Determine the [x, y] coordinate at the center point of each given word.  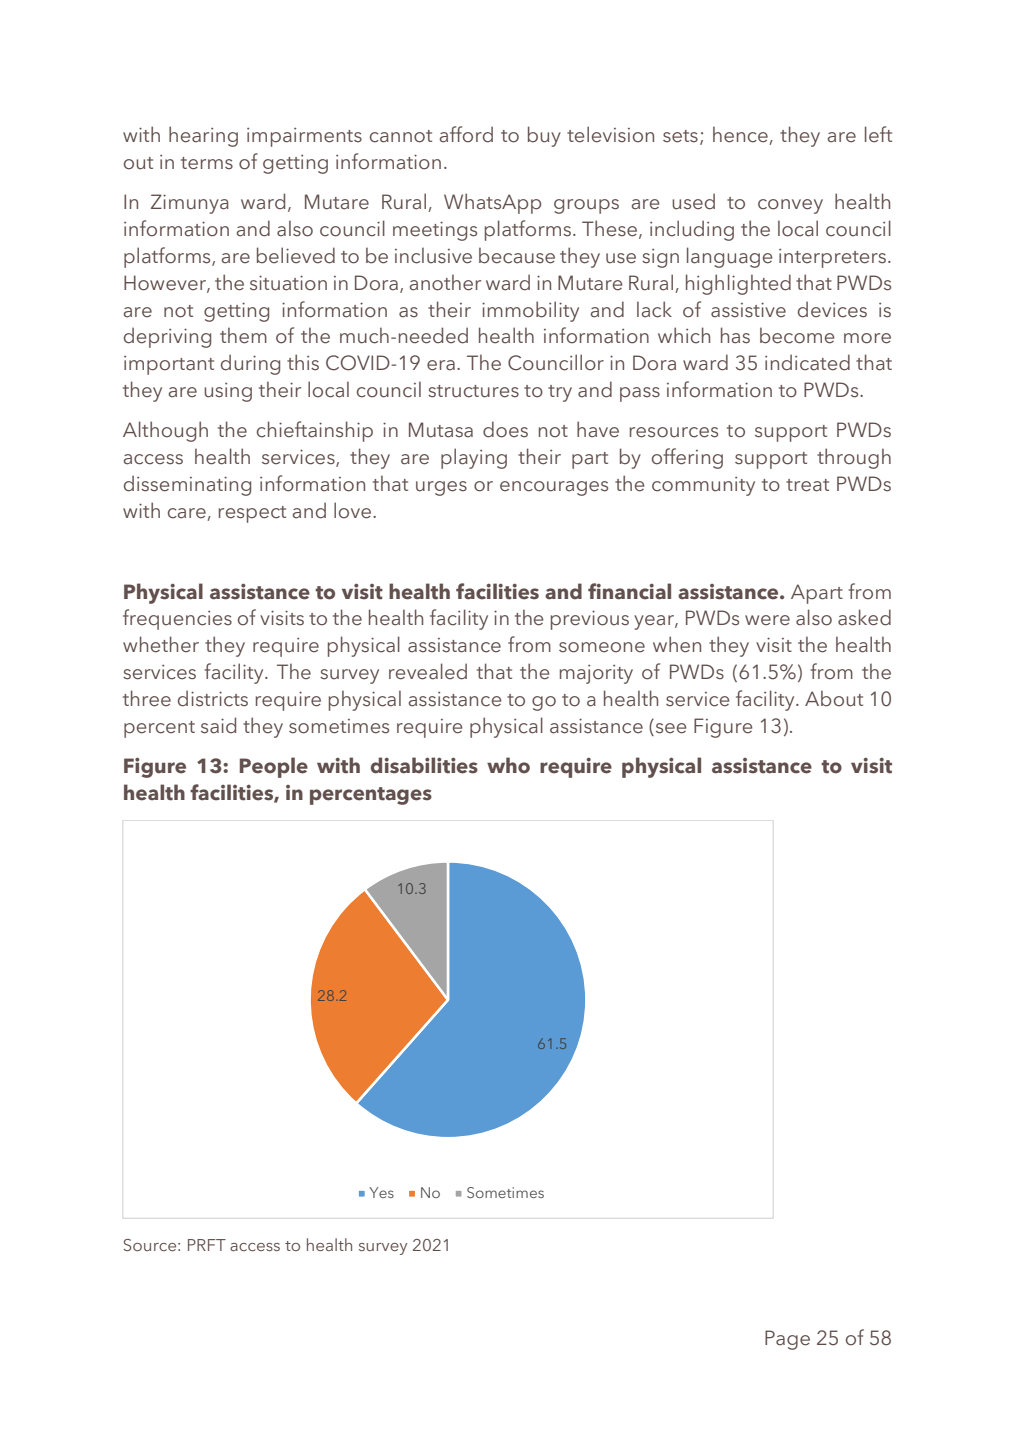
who [508, 765]
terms [207, 163]
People [274, 767]
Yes [381, 1192]
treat [807, 485]
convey [790, 206]
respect [252, 514]
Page [787, 1340]
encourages [554, 488]
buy [544, 136]
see [671, 728]
